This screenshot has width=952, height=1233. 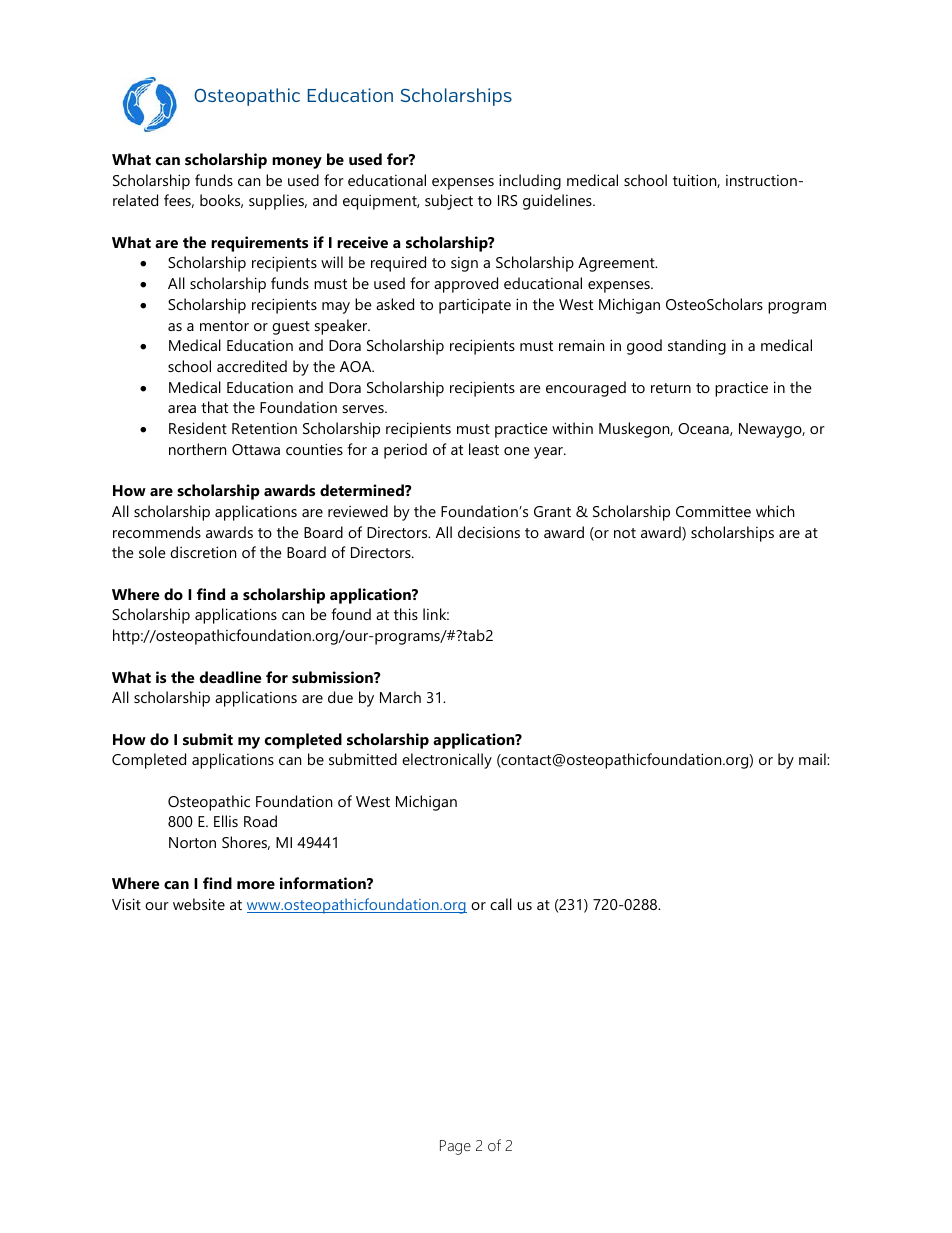 I want to click on website, so click(x=199, y=904).
